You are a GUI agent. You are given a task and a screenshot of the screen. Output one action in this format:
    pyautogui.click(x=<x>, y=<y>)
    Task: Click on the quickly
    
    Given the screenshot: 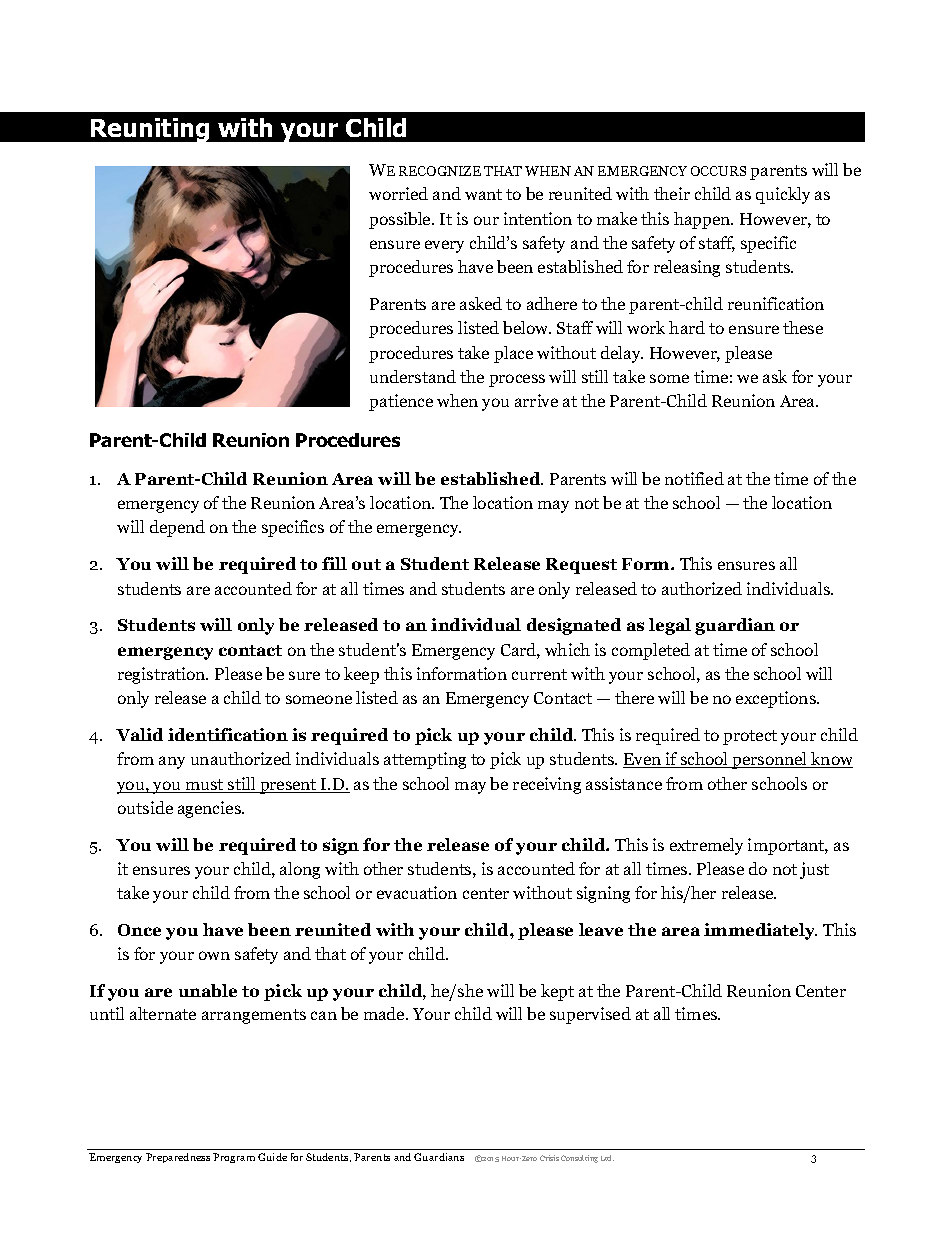 What is the action you would take?
    pyautogui.click(x=783, y=195)
